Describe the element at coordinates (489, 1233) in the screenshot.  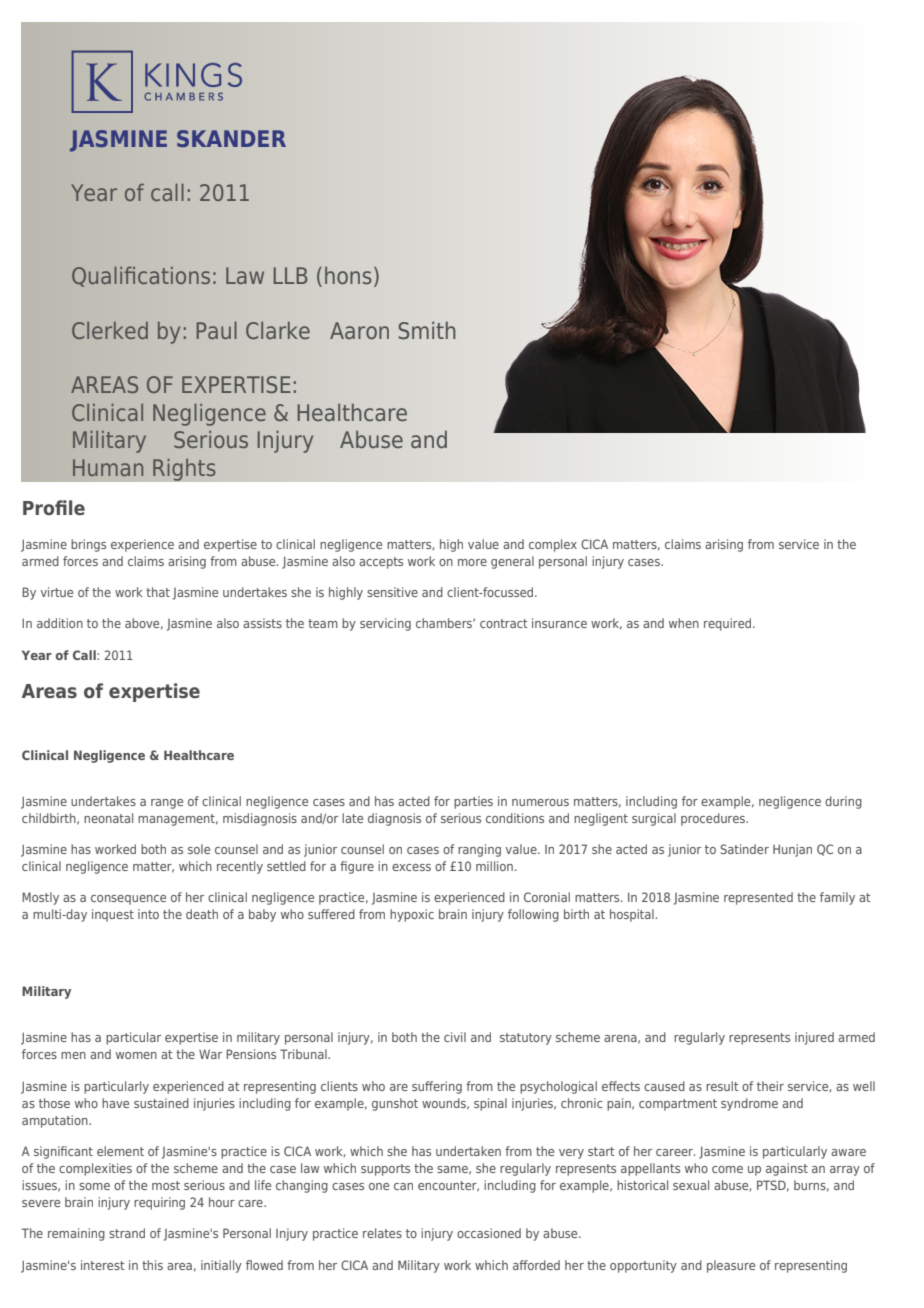
I see `occasioned` at that location.
